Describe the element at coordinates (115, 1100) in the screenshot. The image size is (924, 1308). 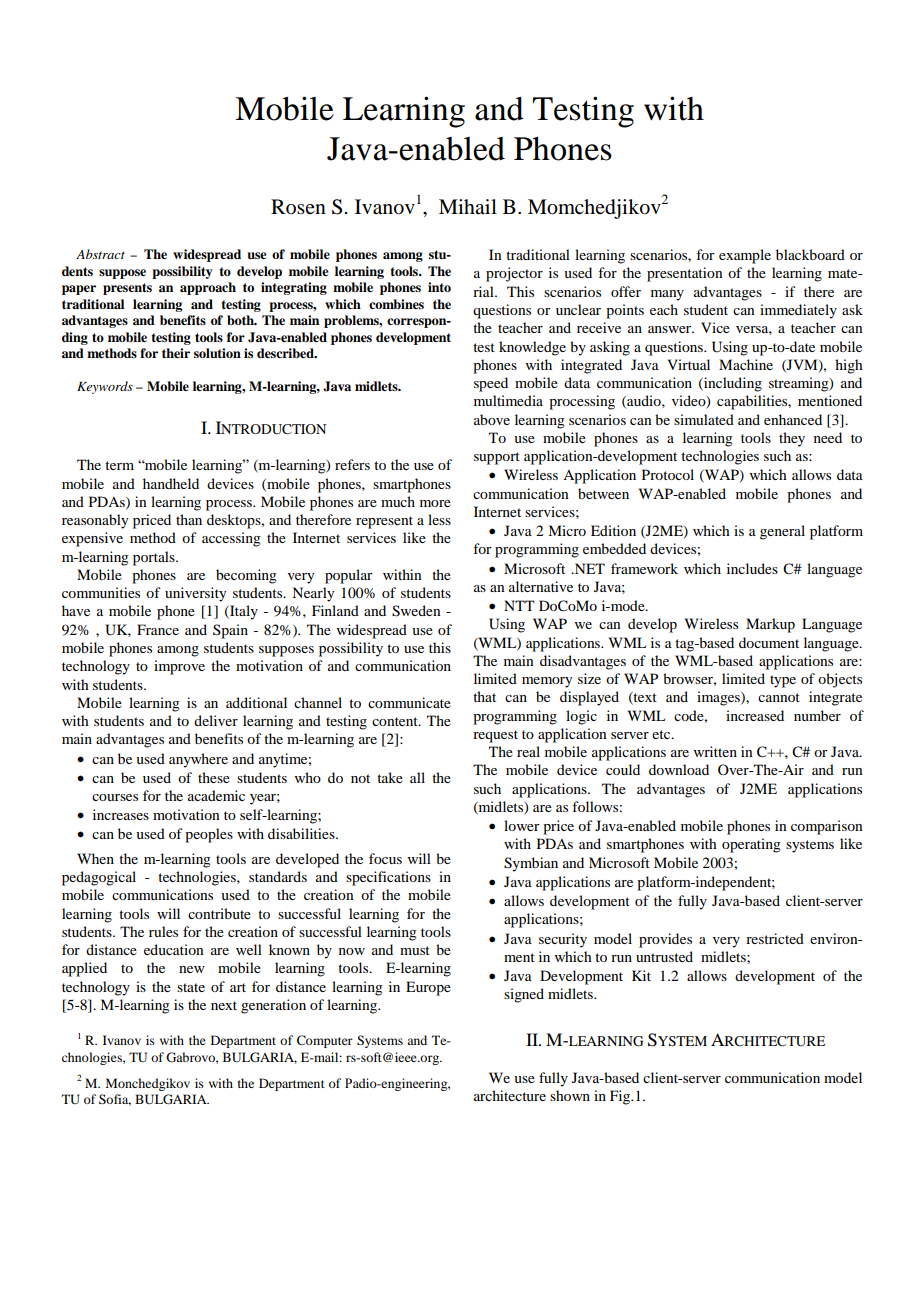
I see `Sofia` at that location.
